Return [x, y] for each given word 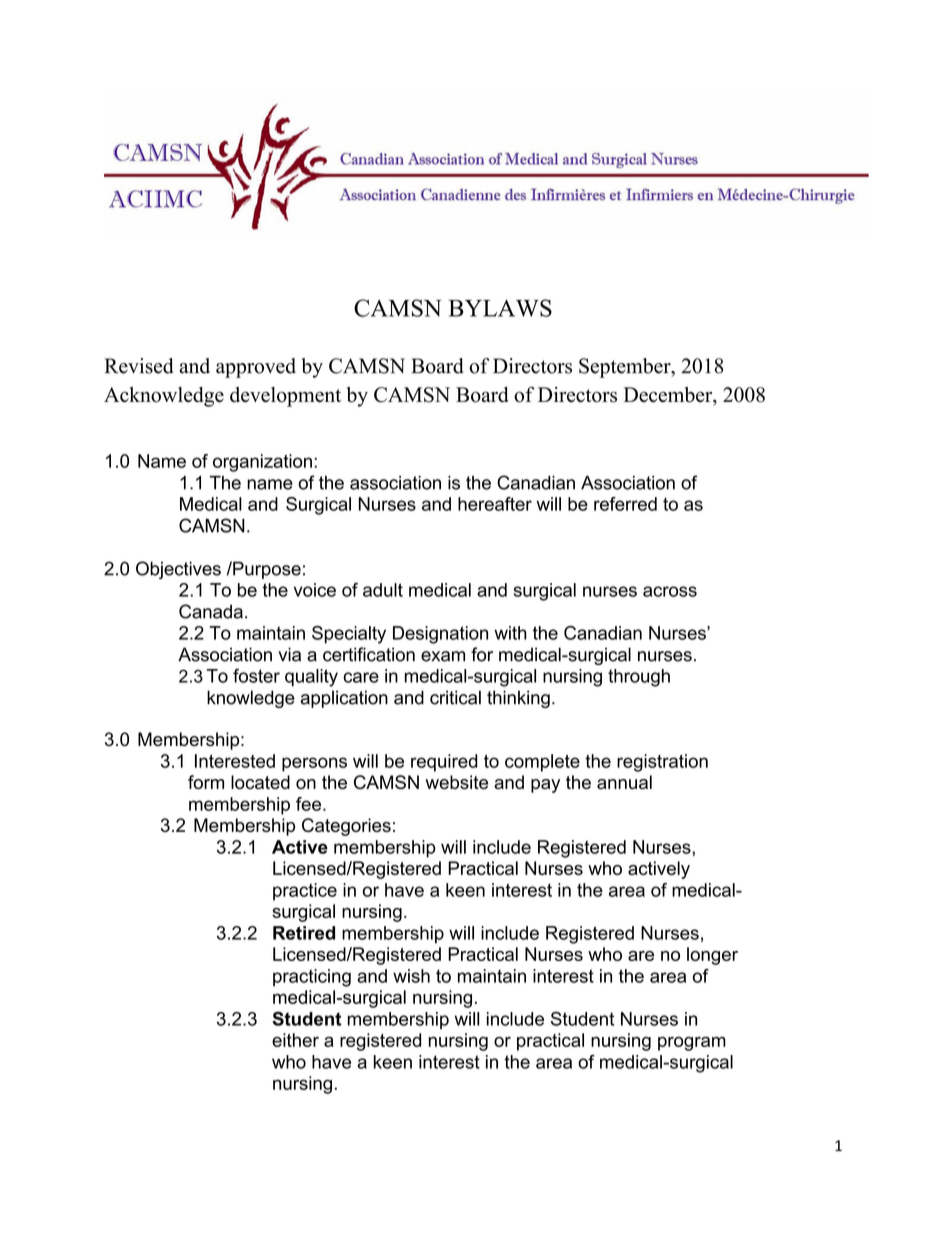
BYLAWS [500, 308]
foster [256, 676]
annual [624, 782]
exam [443, 656]
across [670, 591]
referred [625, 504]
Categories [346, 827]
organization [262, 463]
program [692, 1044]
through [639, 678]
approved [256, 368]
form [206, 782]
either [295, 1040]
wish [411, 976]
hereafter [495, 504]
